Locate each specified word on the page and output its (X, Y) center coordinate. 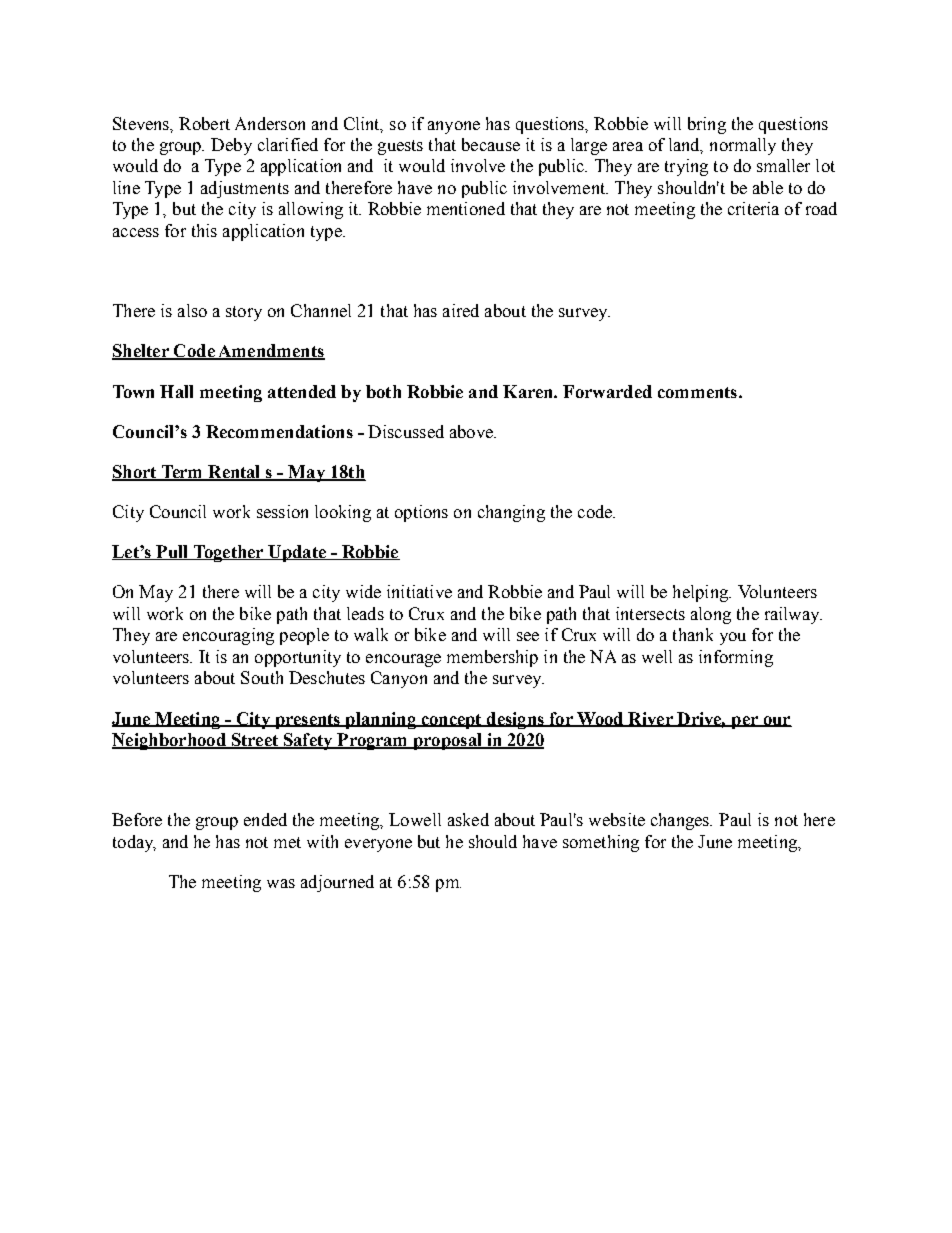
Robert (204, 123)
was (281, 883)
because (491, 144)
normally (743, 146)
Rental (235, 473)
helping (701, 593)
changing (511, 513)
